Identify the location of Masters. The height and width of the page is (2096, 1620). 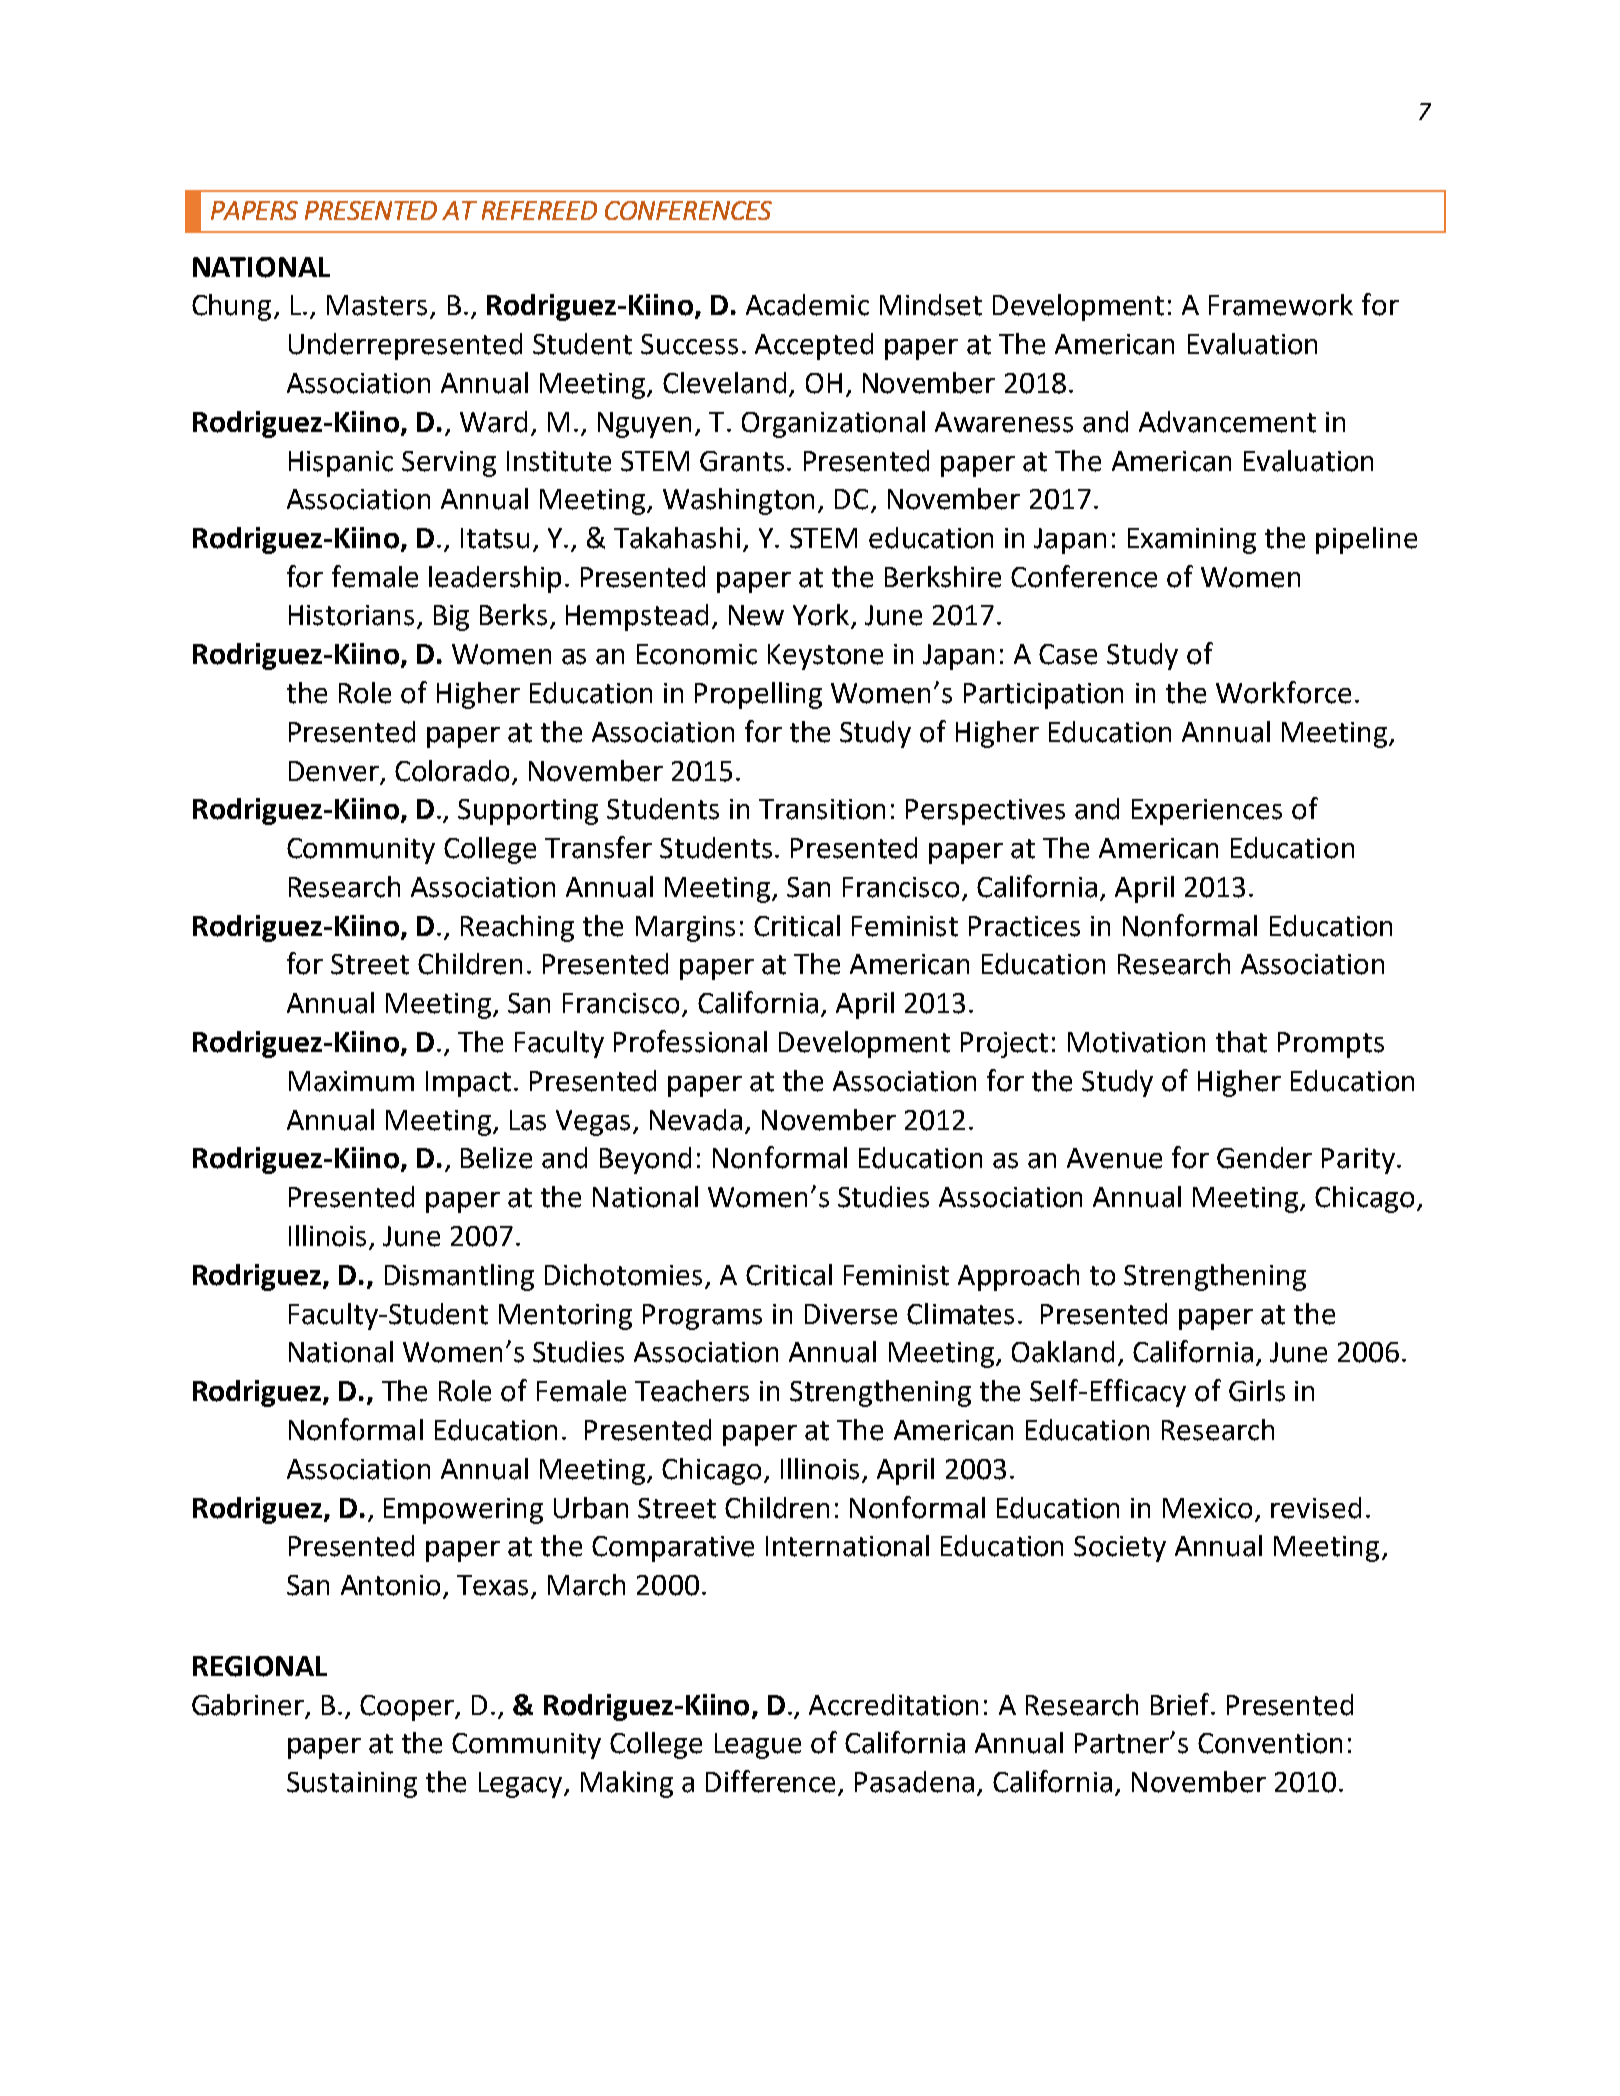
(377, 305).
